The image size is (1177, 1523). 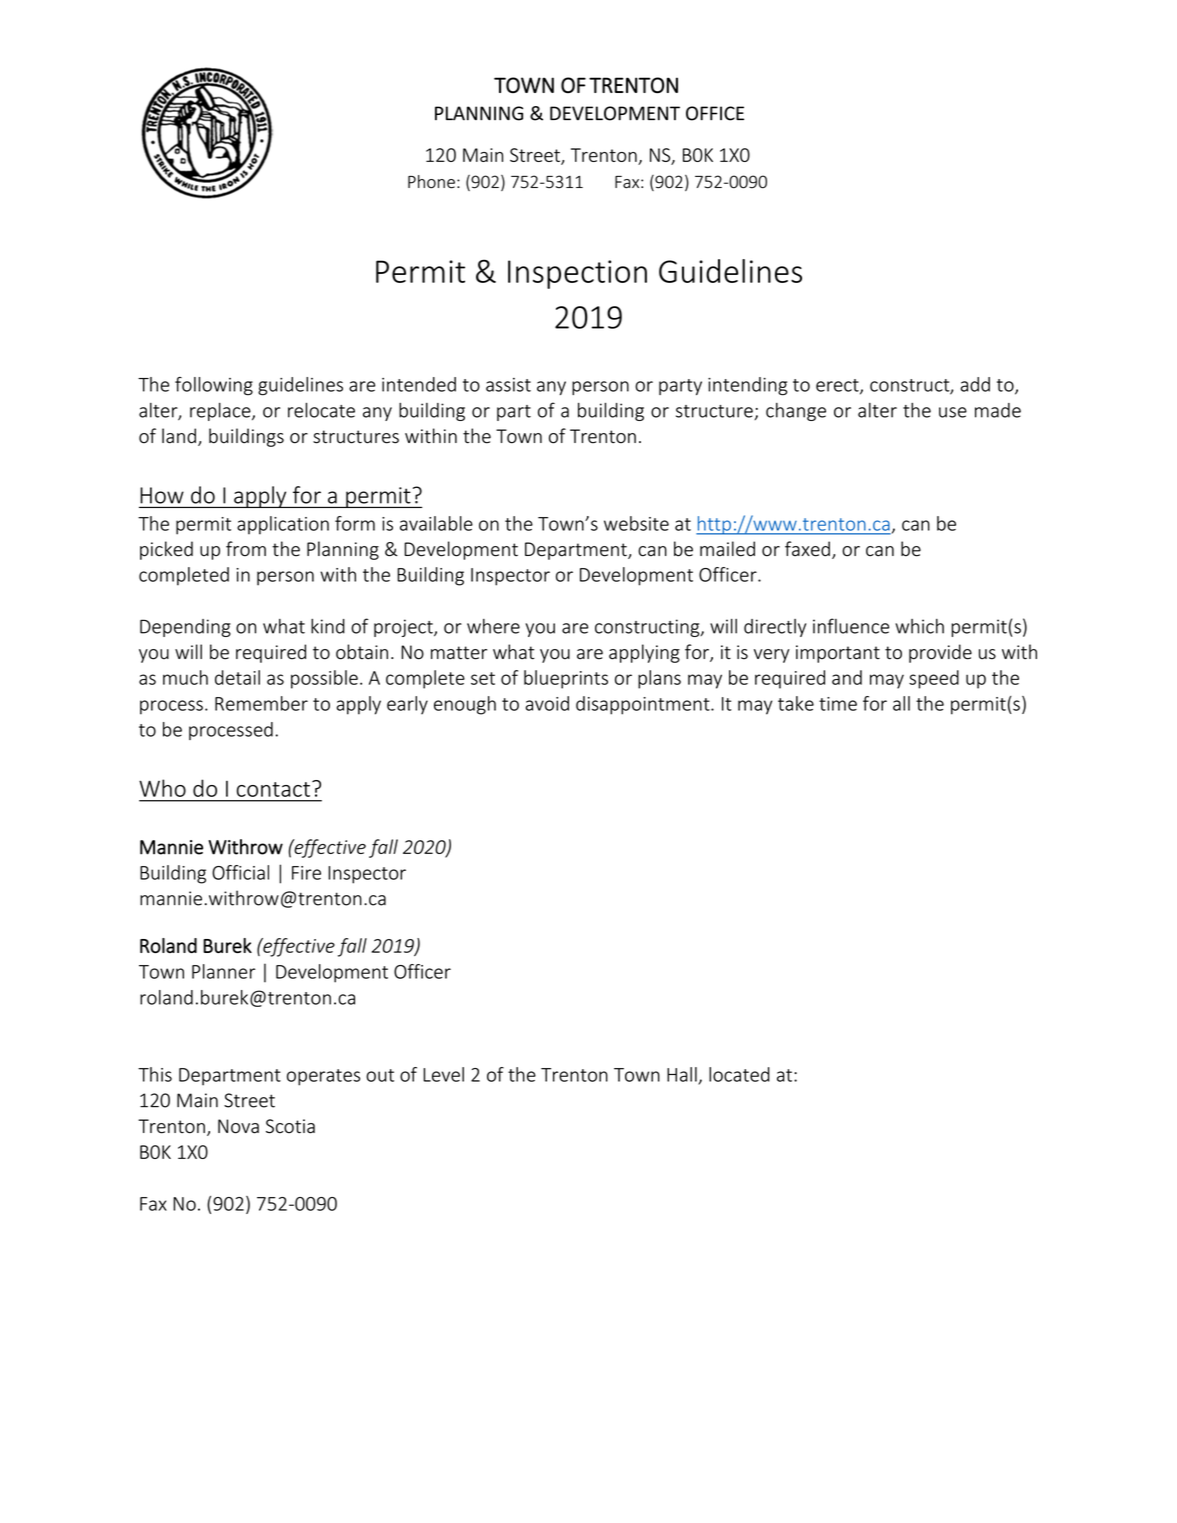 What do you see at coordinates (953, 412) in the page?
I see `use` at bounding box center [953, 412].
